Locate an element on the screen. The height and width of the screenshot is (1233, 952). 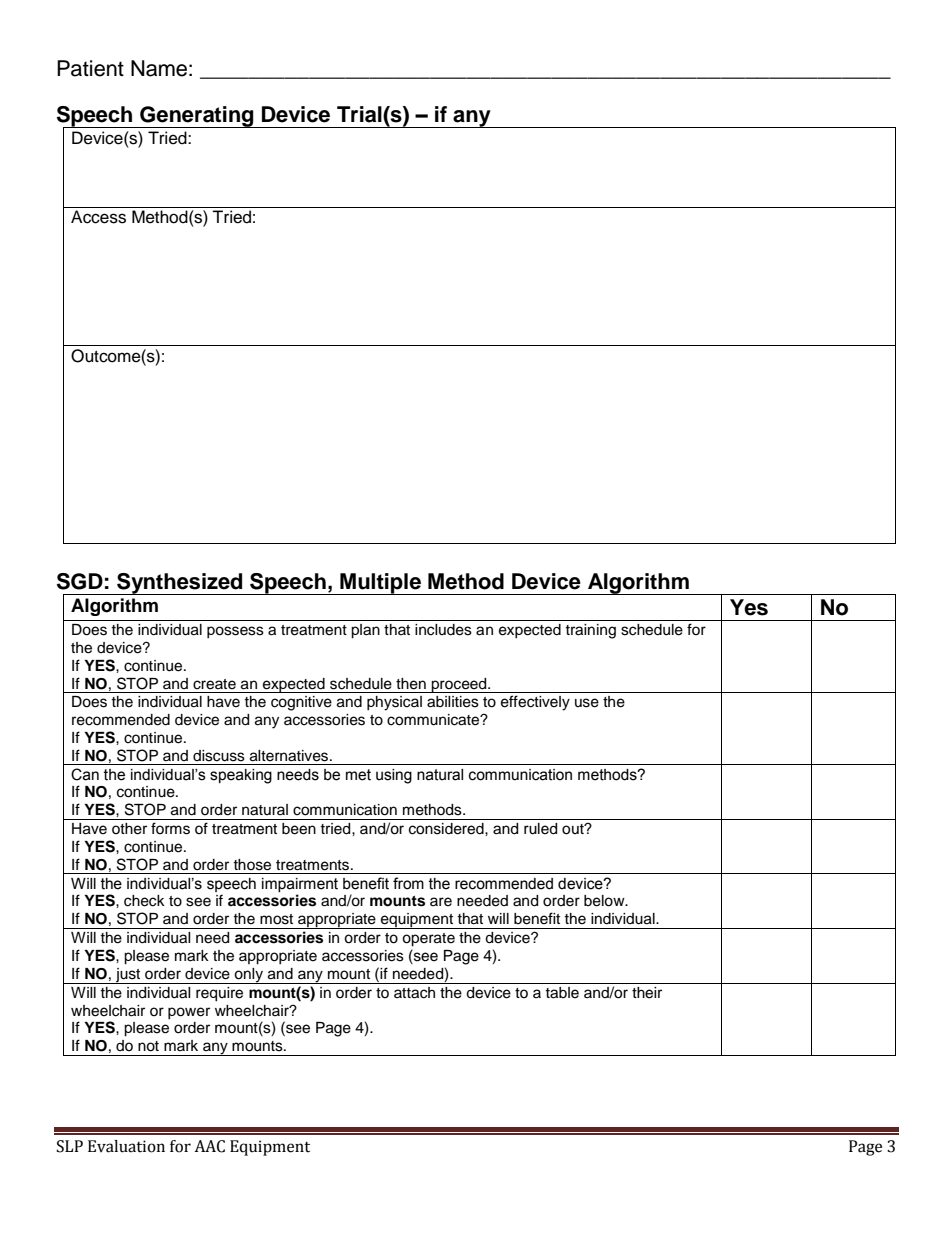
Evaluation is located at coordinates (126, 1146).
